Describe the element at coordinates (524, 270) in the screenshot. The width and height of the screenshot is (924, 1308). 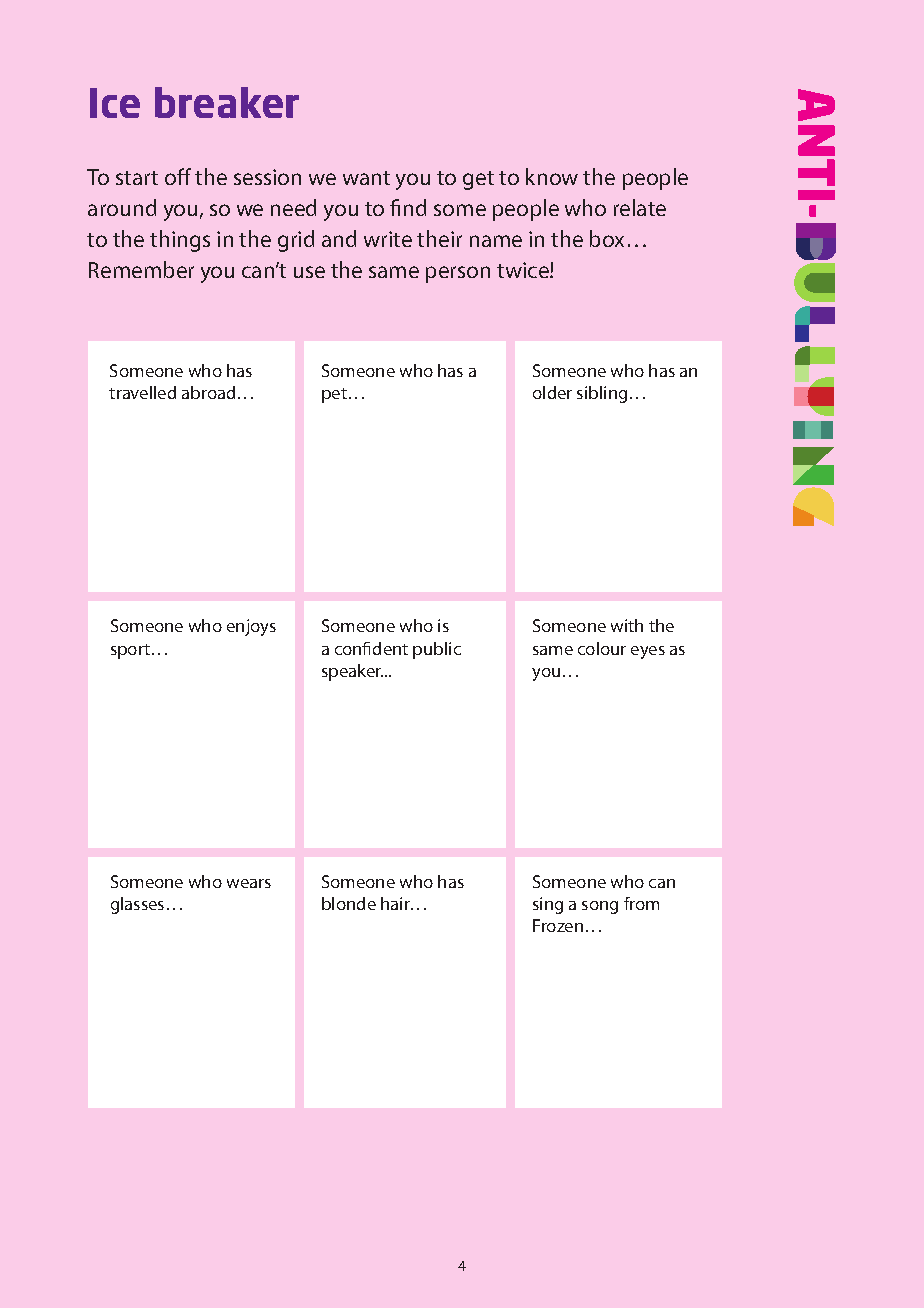
I see `twice` at that location.
